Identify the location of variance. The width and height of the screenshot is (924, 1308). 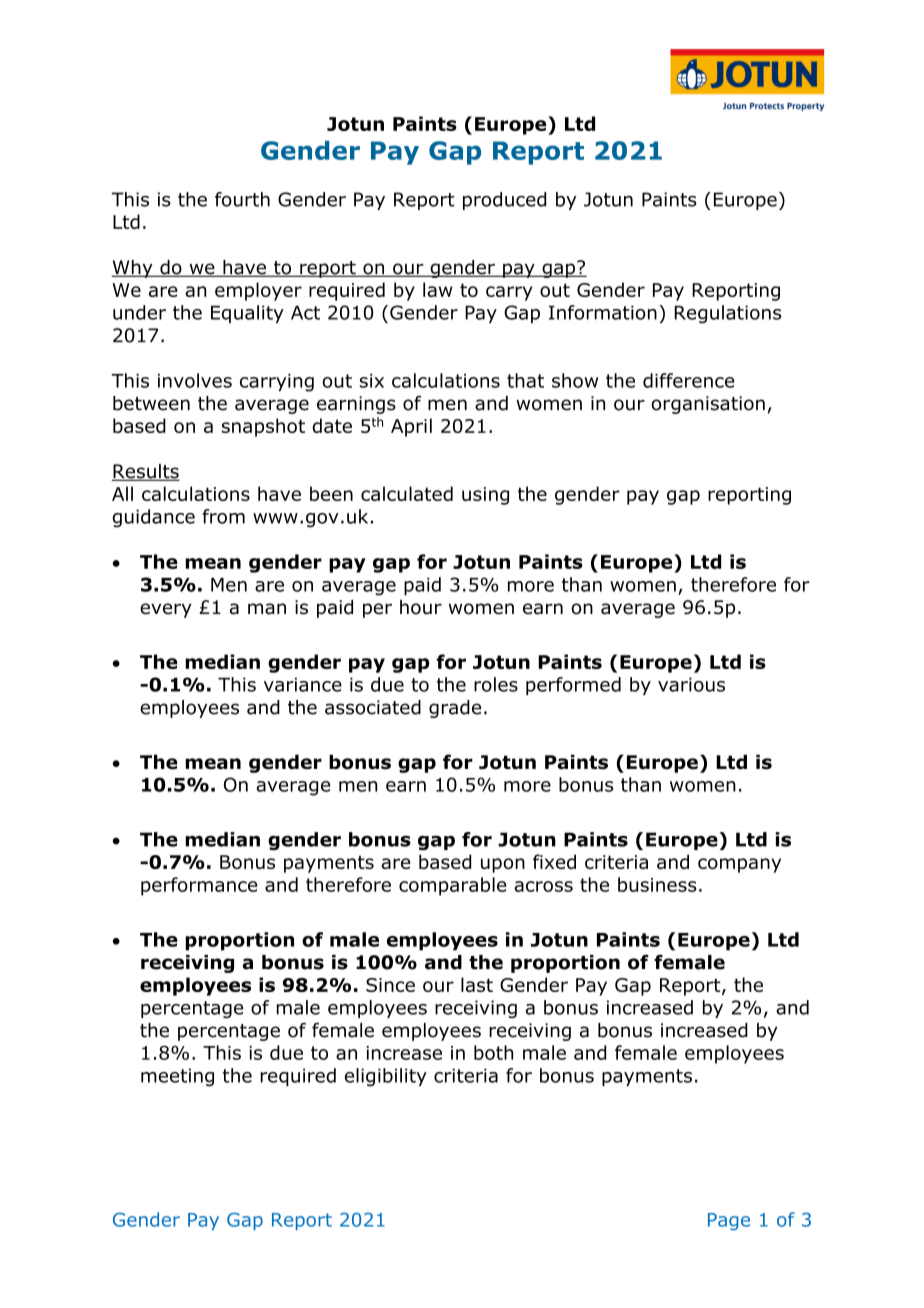
(303, 684).
